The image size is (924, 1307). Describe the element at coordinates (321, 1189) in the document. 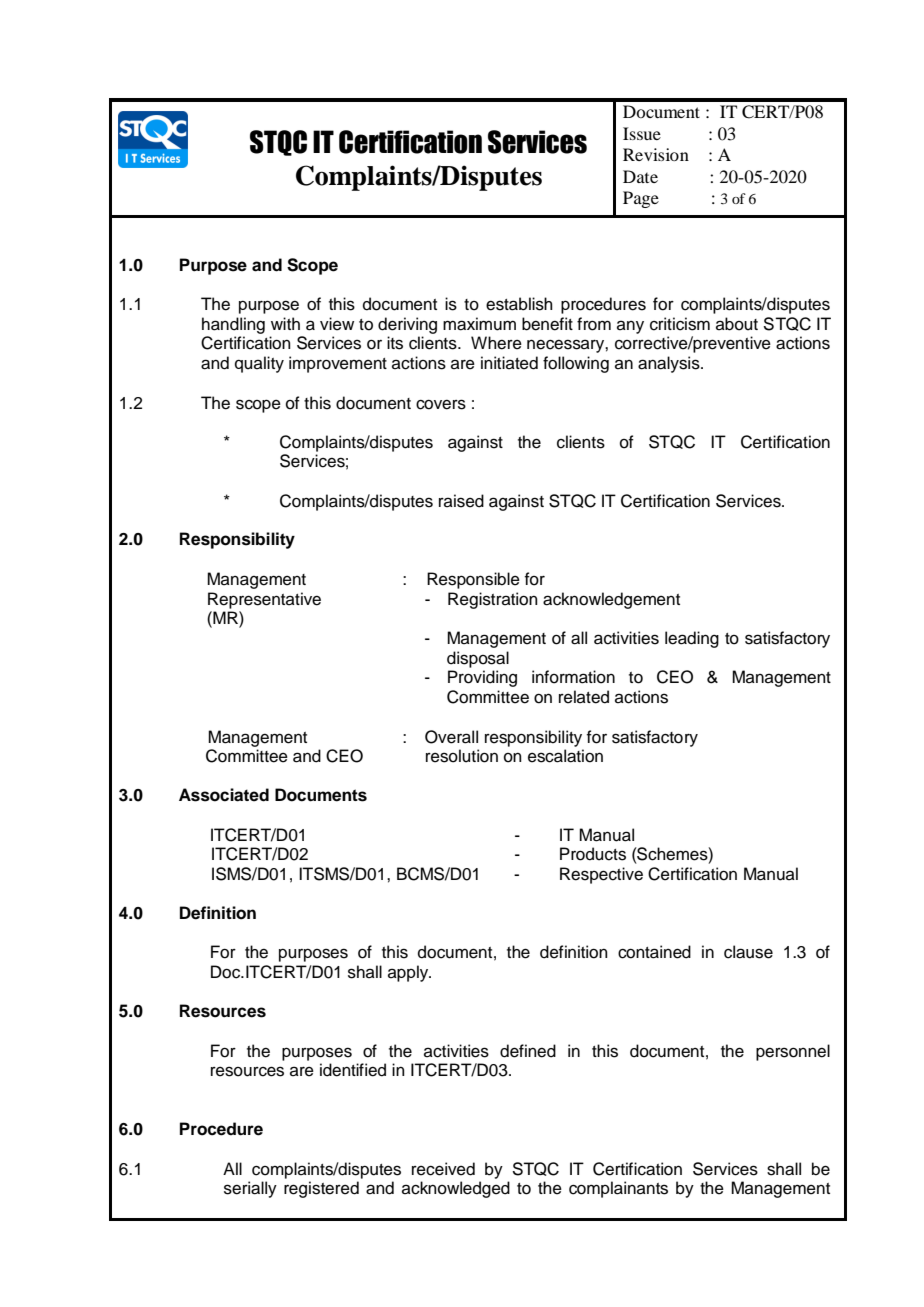

I see `registered` at that location.
